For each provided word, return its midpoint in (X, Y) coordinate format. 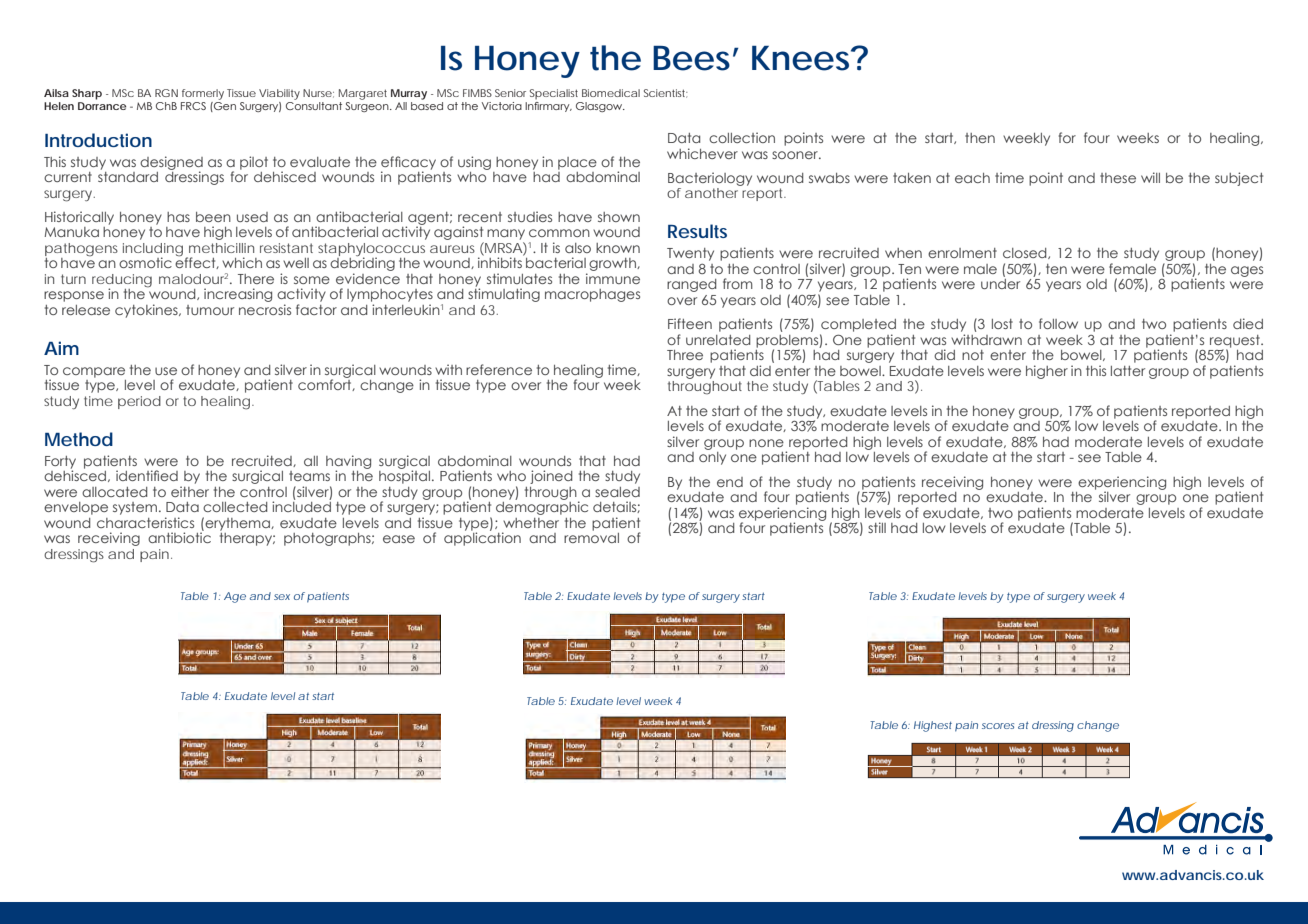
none (766, 443)
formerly (203, 94)
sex (282, 597)
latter (1128, 371)
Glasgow (600, 107)
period (139, 402)
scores (998, 726)
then (980, 138)
